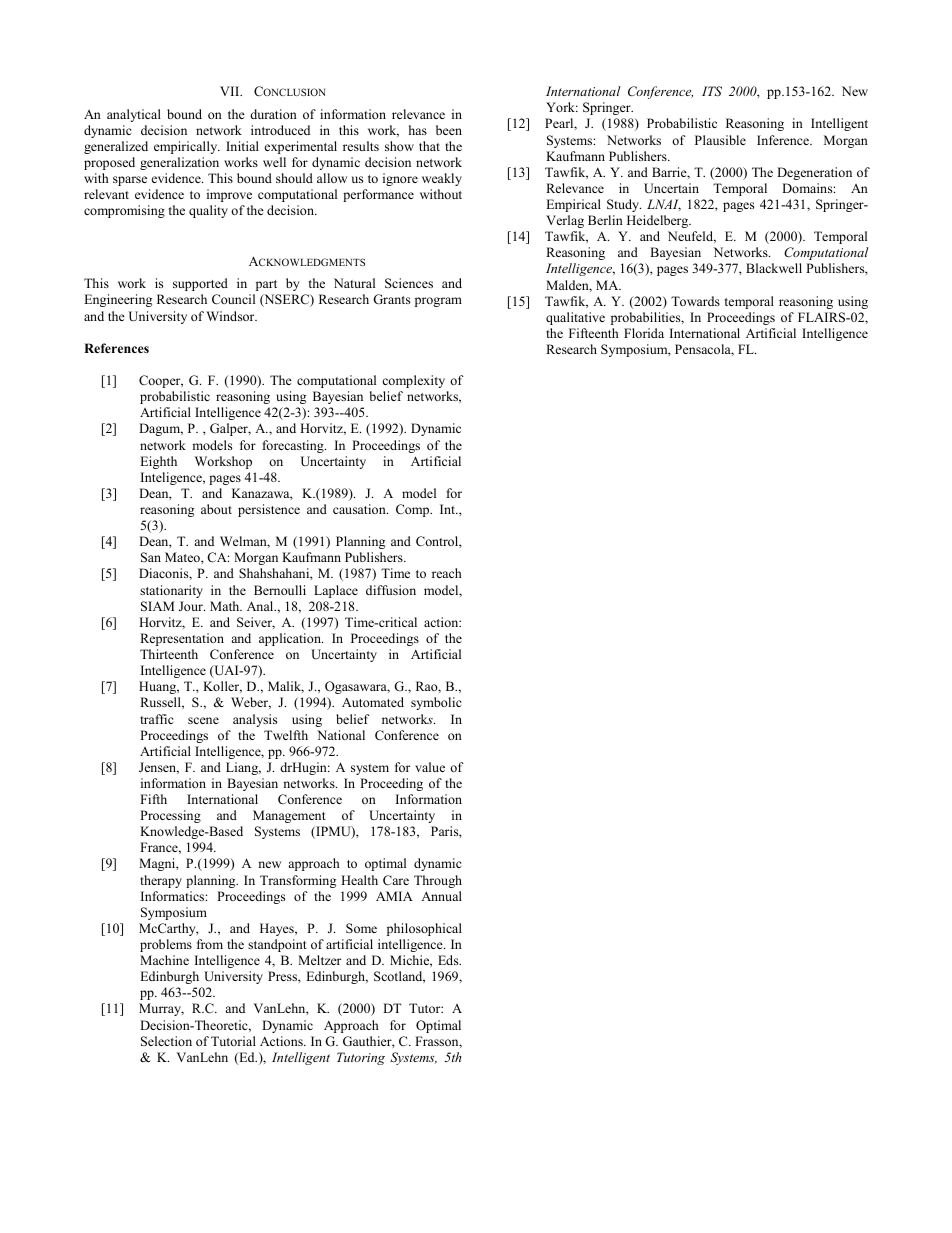 The width and height of the page is (952, 1233). I want to click on been, so click(449, 130).
